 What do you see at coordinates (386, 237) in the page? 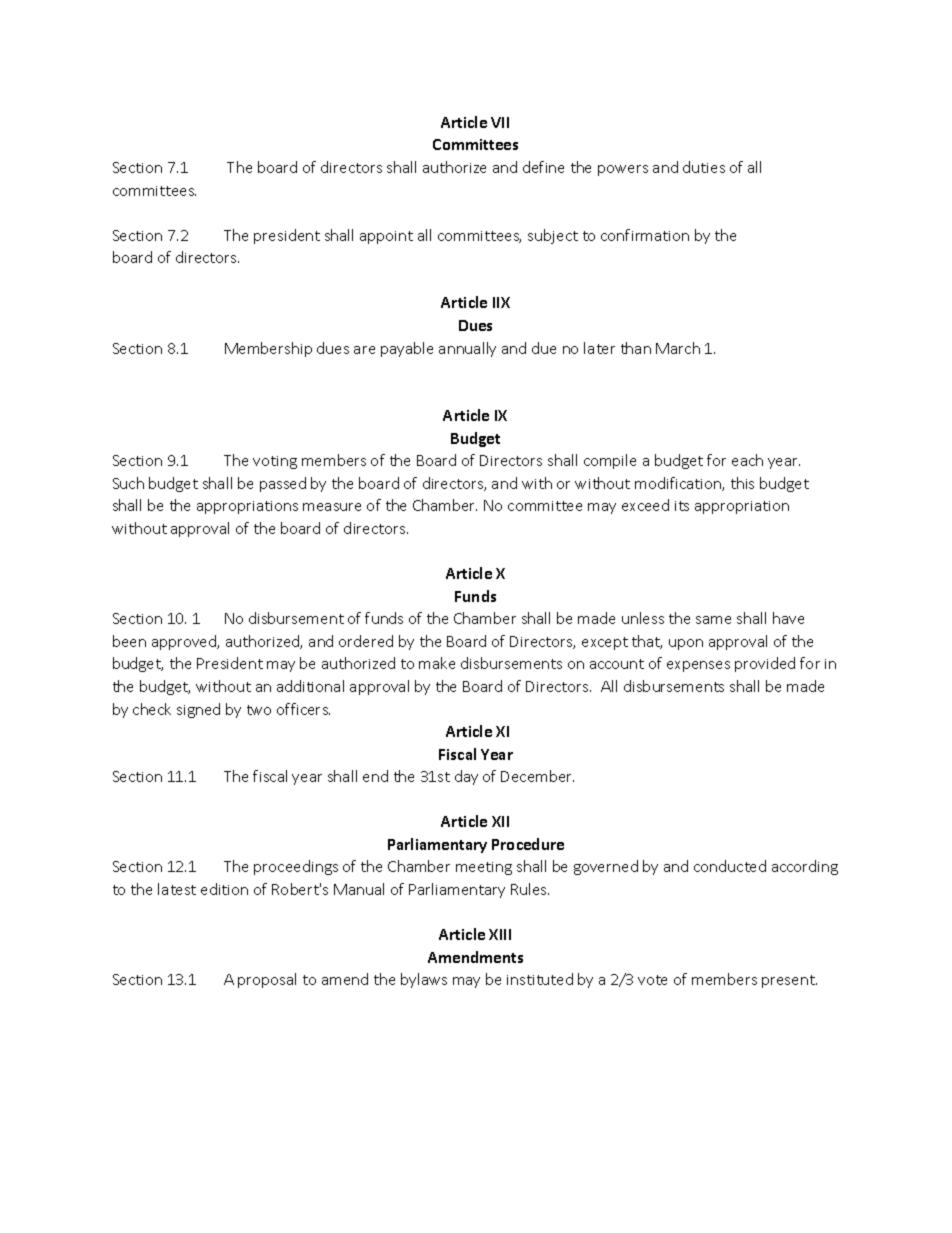
I see `appoint` at bounding box center [386, 237].
